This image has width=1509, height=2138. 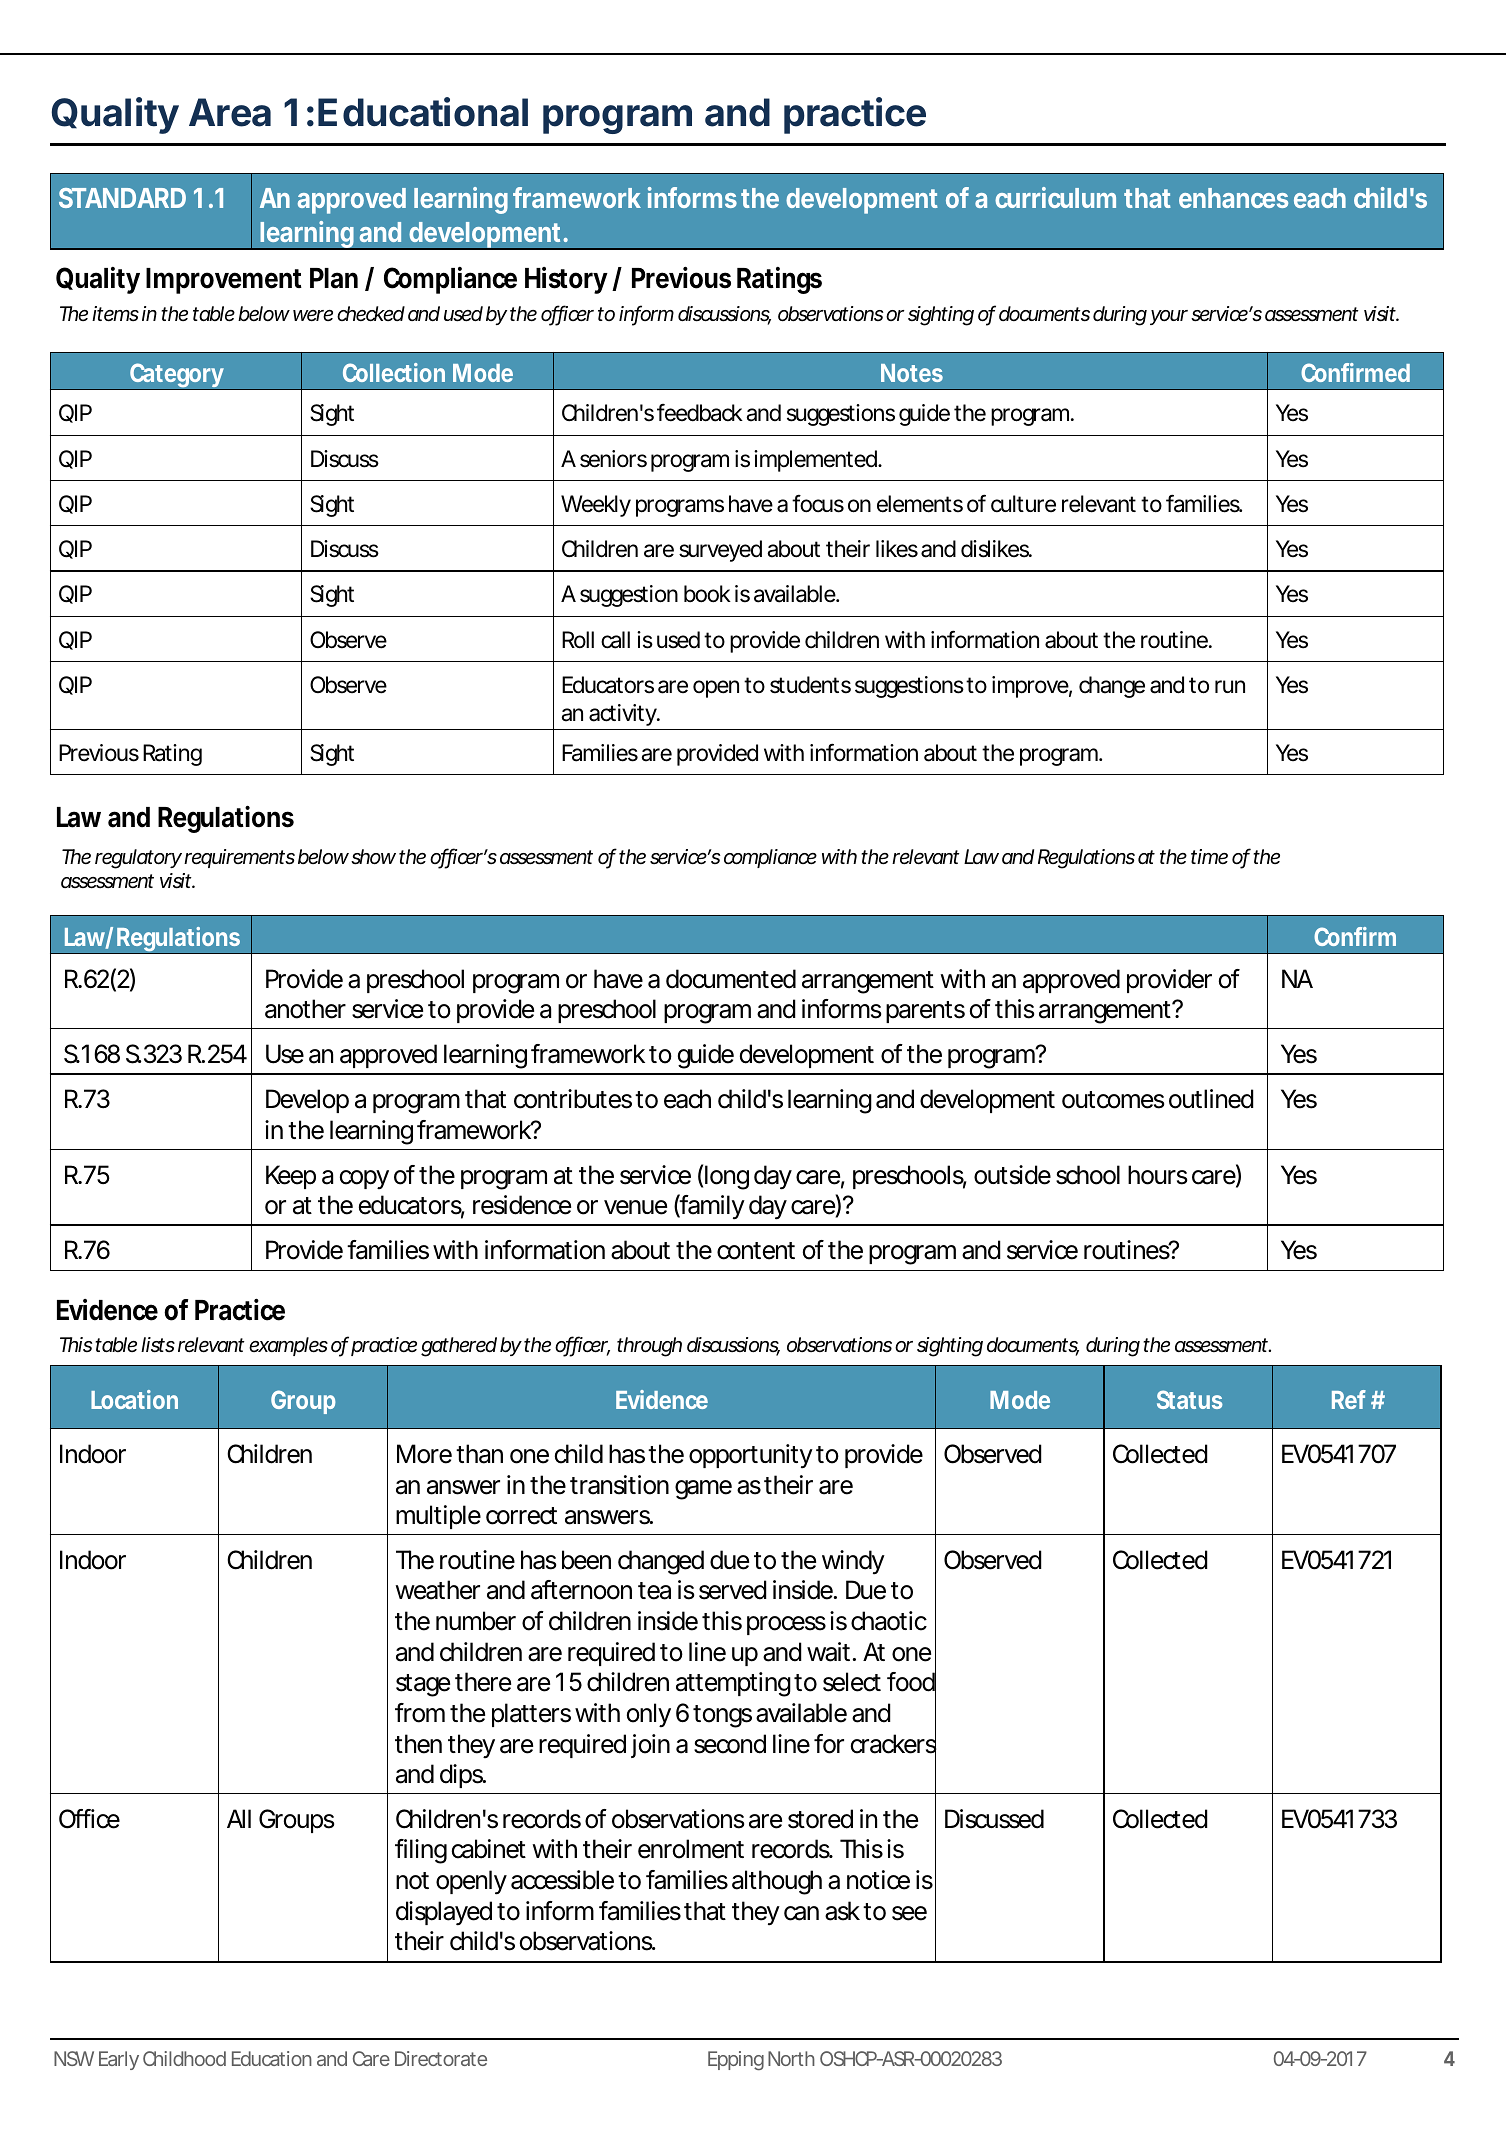 I want to click on enhances, so click(x=1233, y=198).
